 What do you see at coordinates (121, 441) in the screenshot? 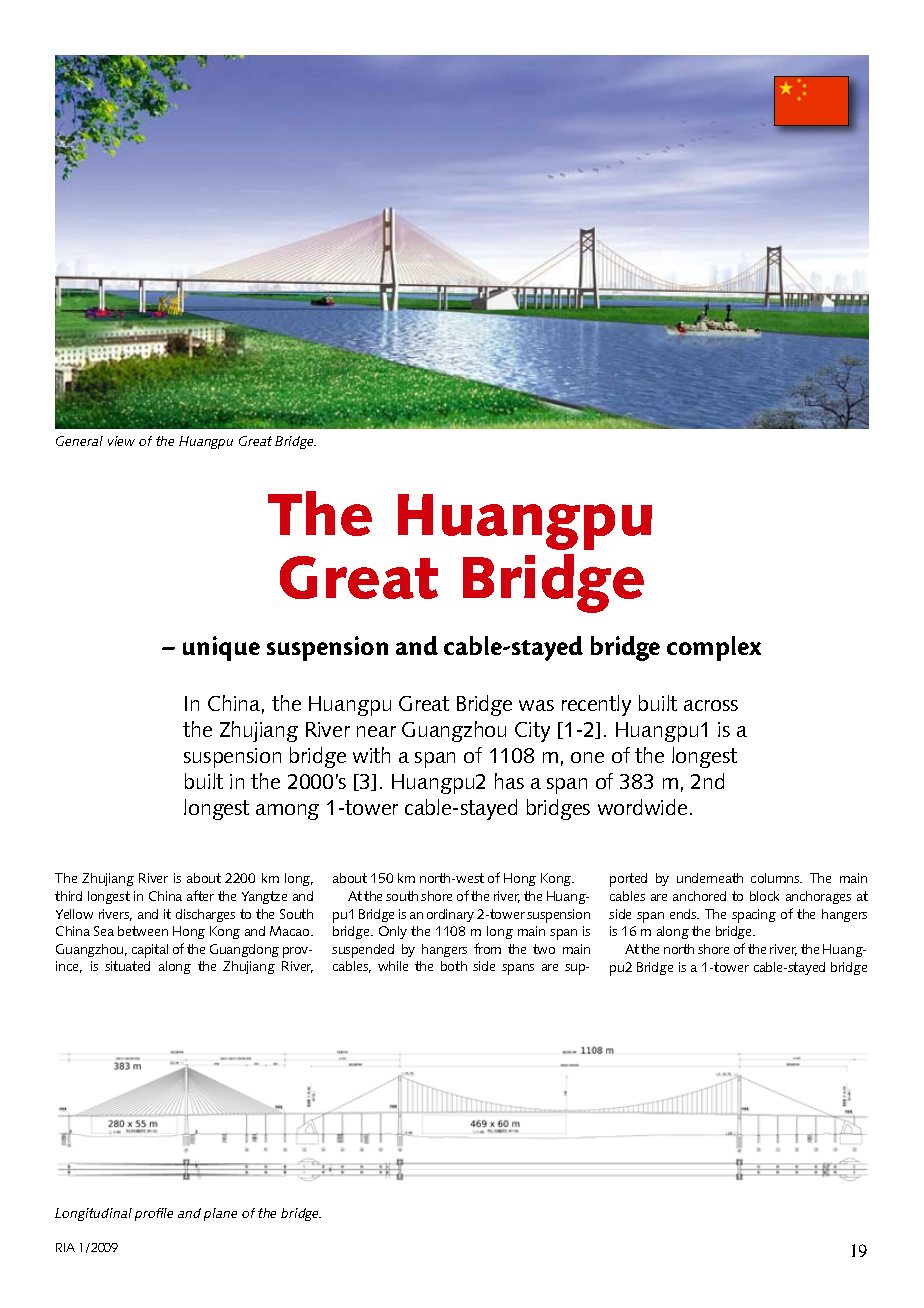
I see `view` at bounding box center [121, 441].
